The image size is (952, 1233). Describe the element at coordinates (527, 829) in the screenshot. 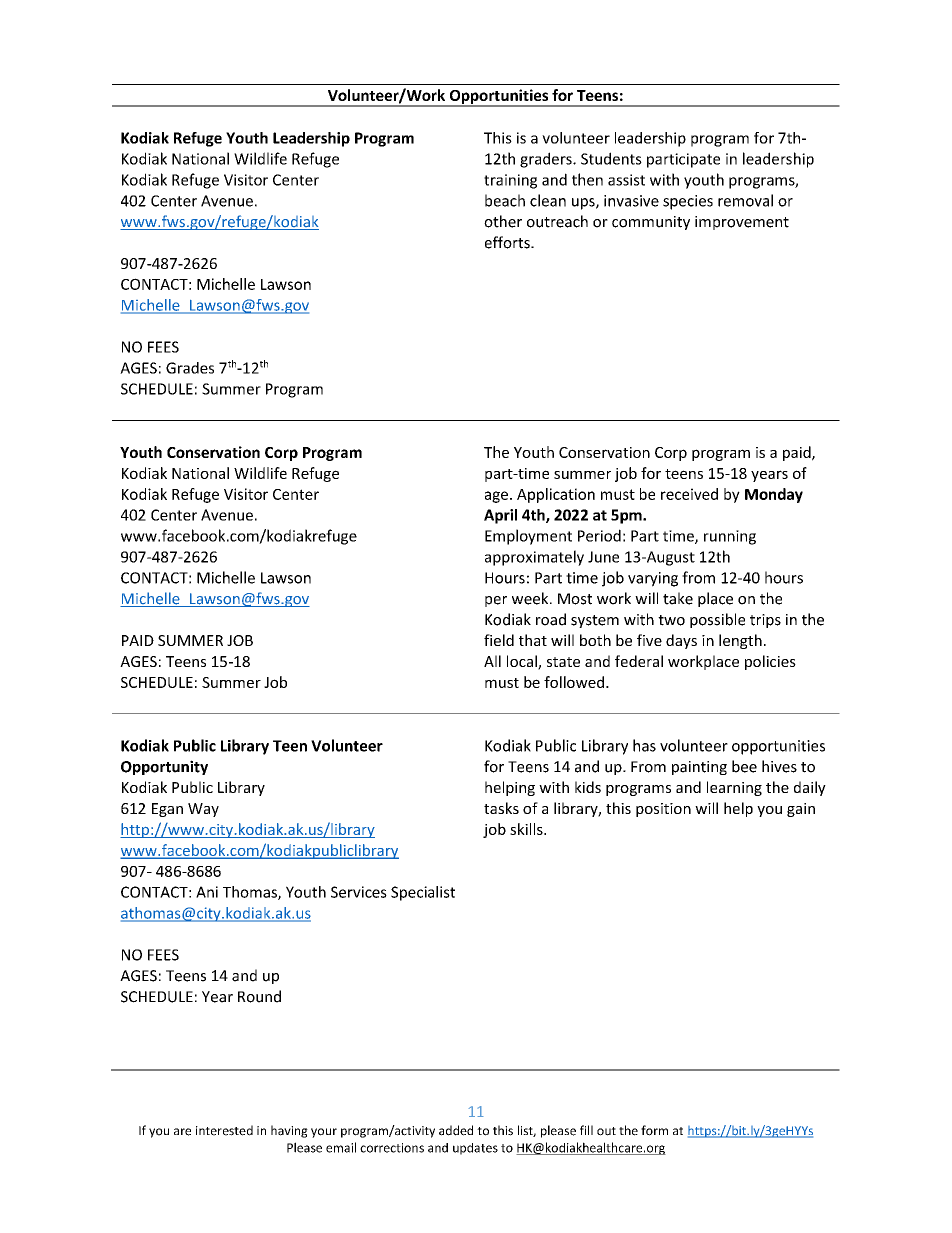

I see `skills` at that location.
